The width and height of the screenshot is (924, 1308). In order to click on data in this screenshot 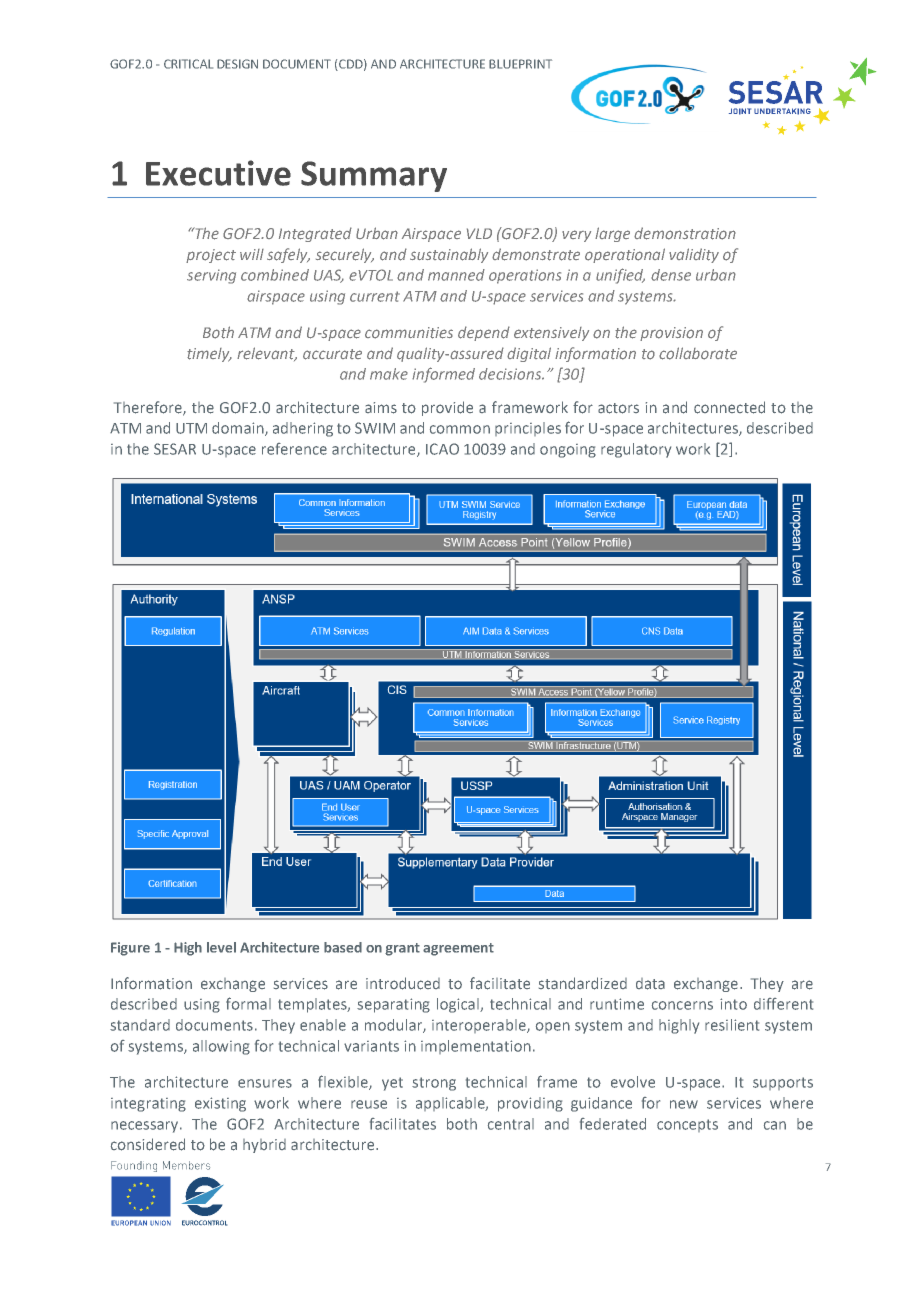, I will do `click(650, 984)`.
